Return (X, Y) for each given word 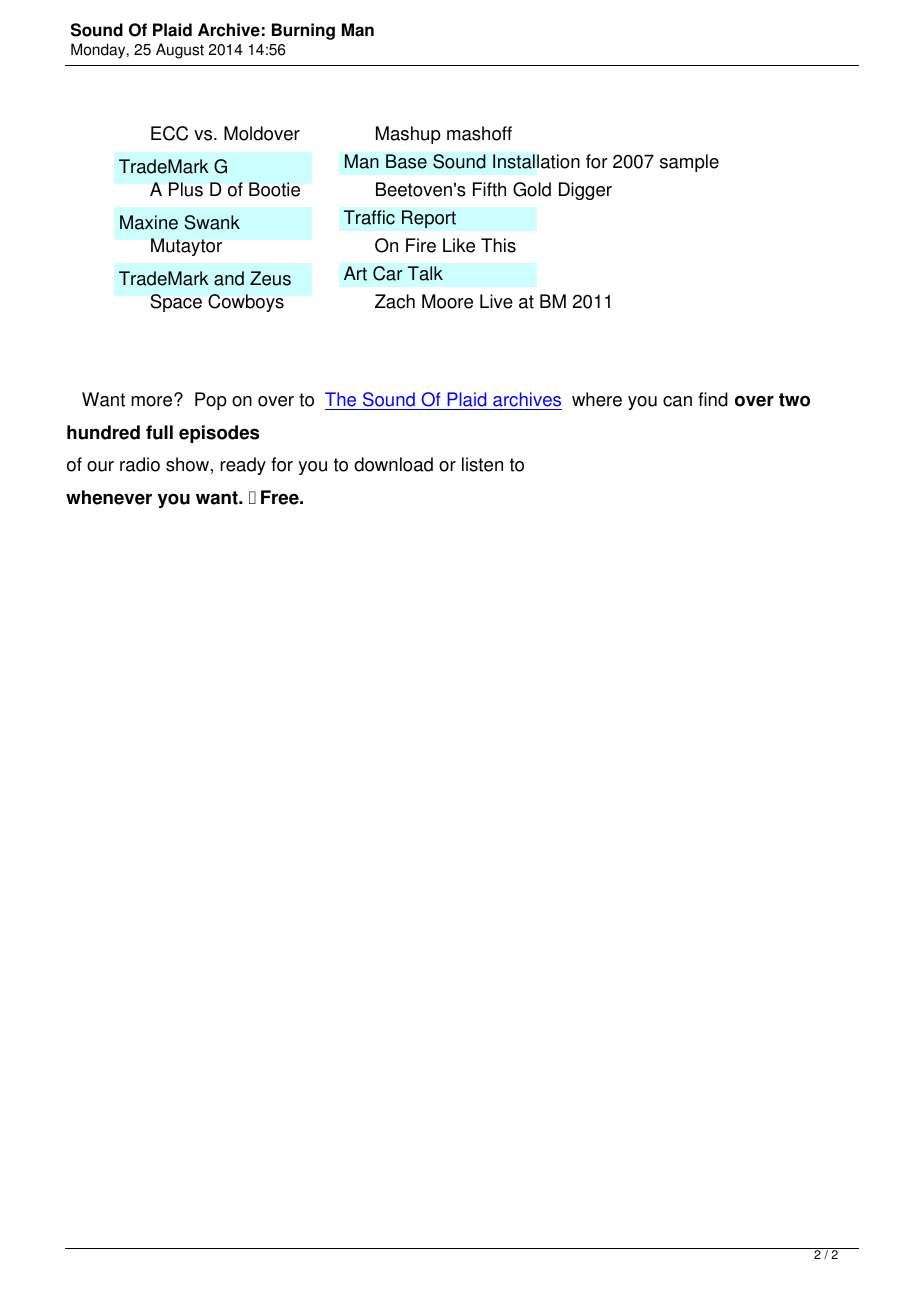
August (180, 51)
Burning (303, 31)
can (677, 401)
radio (140, 464)
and (229, 278)
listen (482, 464)
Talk (425, 273)
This (498, 245)
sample (689, 163)
